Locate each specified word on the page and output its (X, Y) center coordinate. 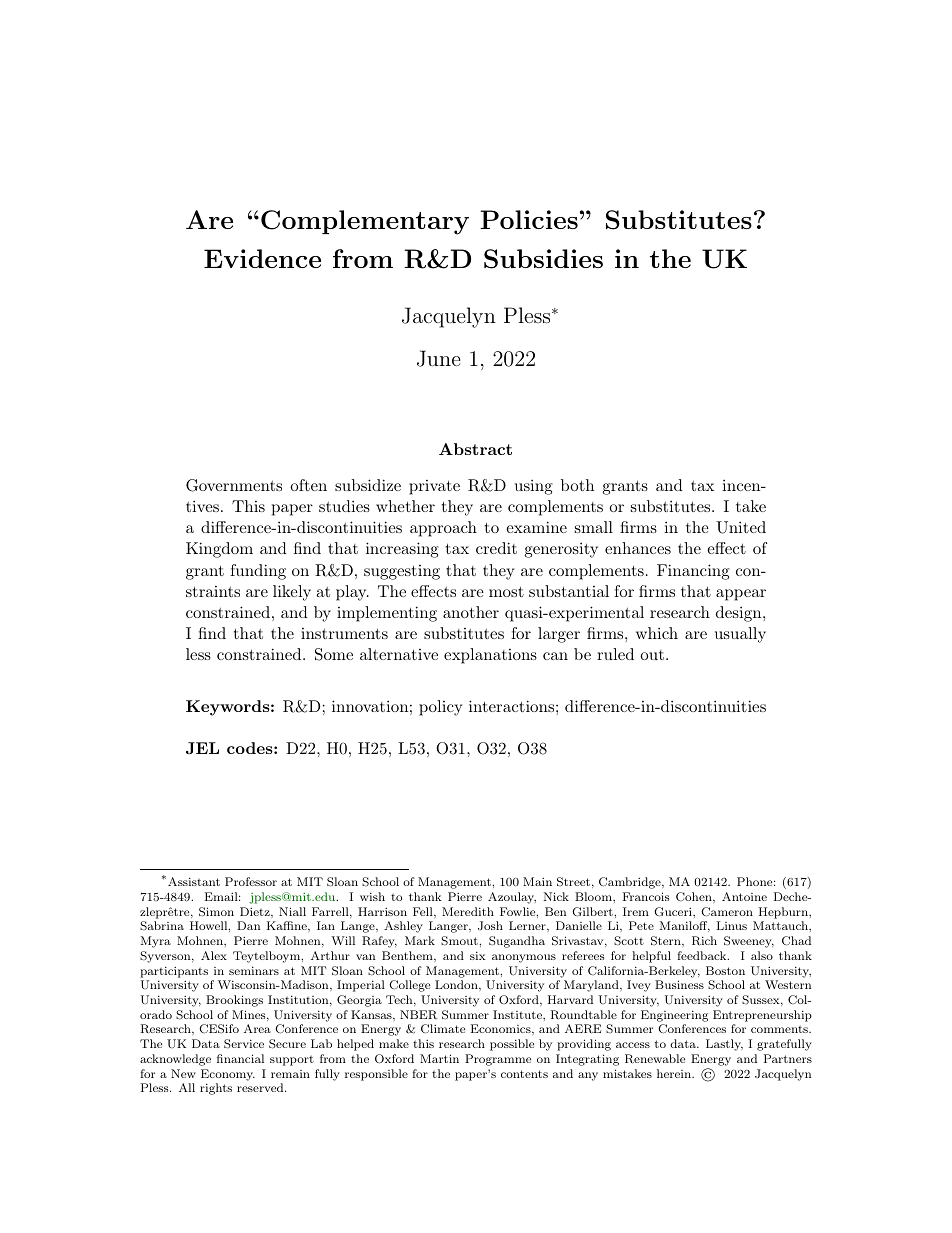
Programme (498, 1060)
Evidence (262, 258)
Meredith (468, 911)
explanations (490, 656)
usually (740, 635)
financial (240, 1058)
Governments (234, 485)
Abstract (475, 449)
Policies (529, 219)
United (741, 527)
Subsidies (543, 259)
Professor (251, 881)
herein (675, 1073)
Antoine (744, 896)
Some (334, 654)
